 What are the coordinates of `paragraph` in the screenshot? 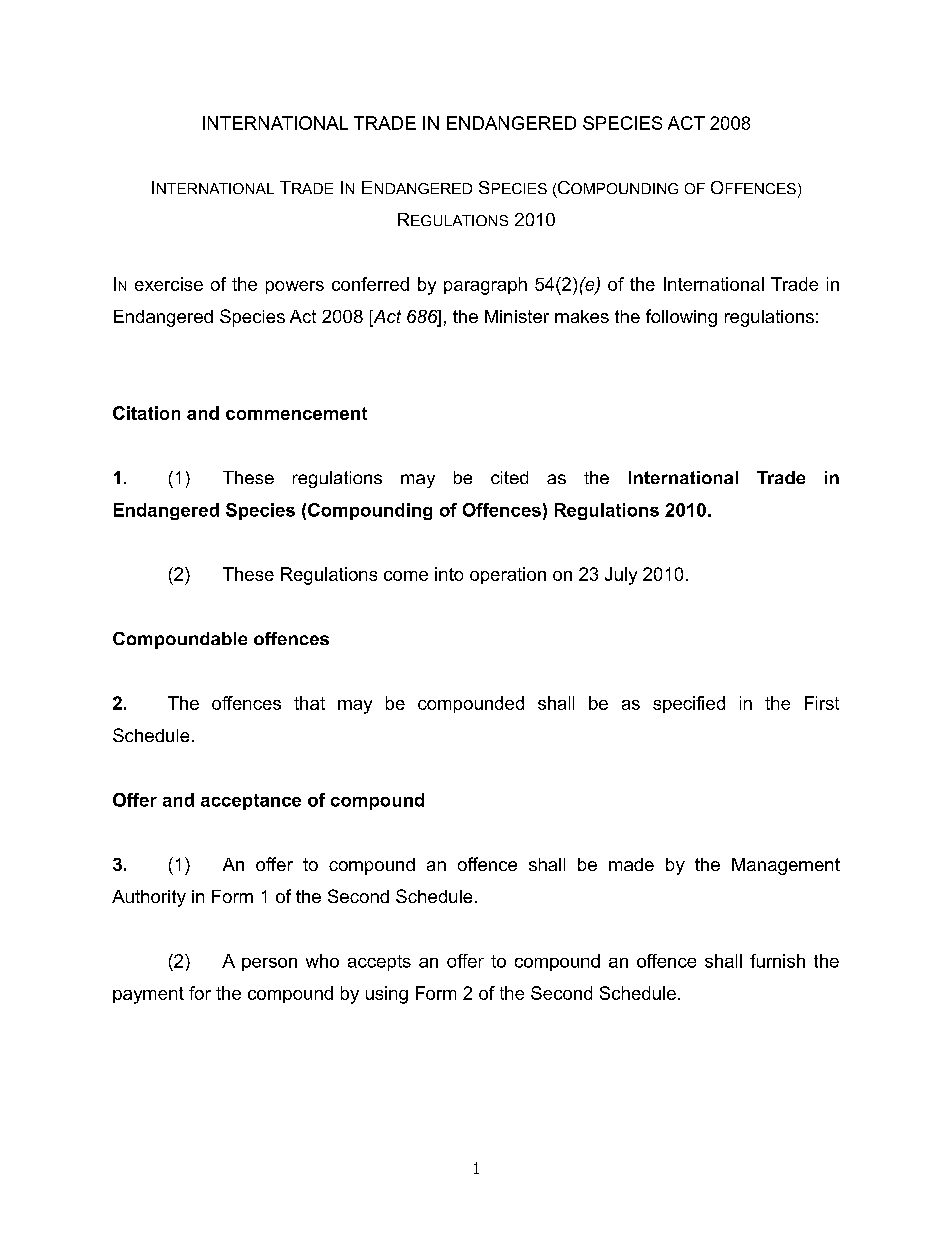 It's located at (485, 286).
